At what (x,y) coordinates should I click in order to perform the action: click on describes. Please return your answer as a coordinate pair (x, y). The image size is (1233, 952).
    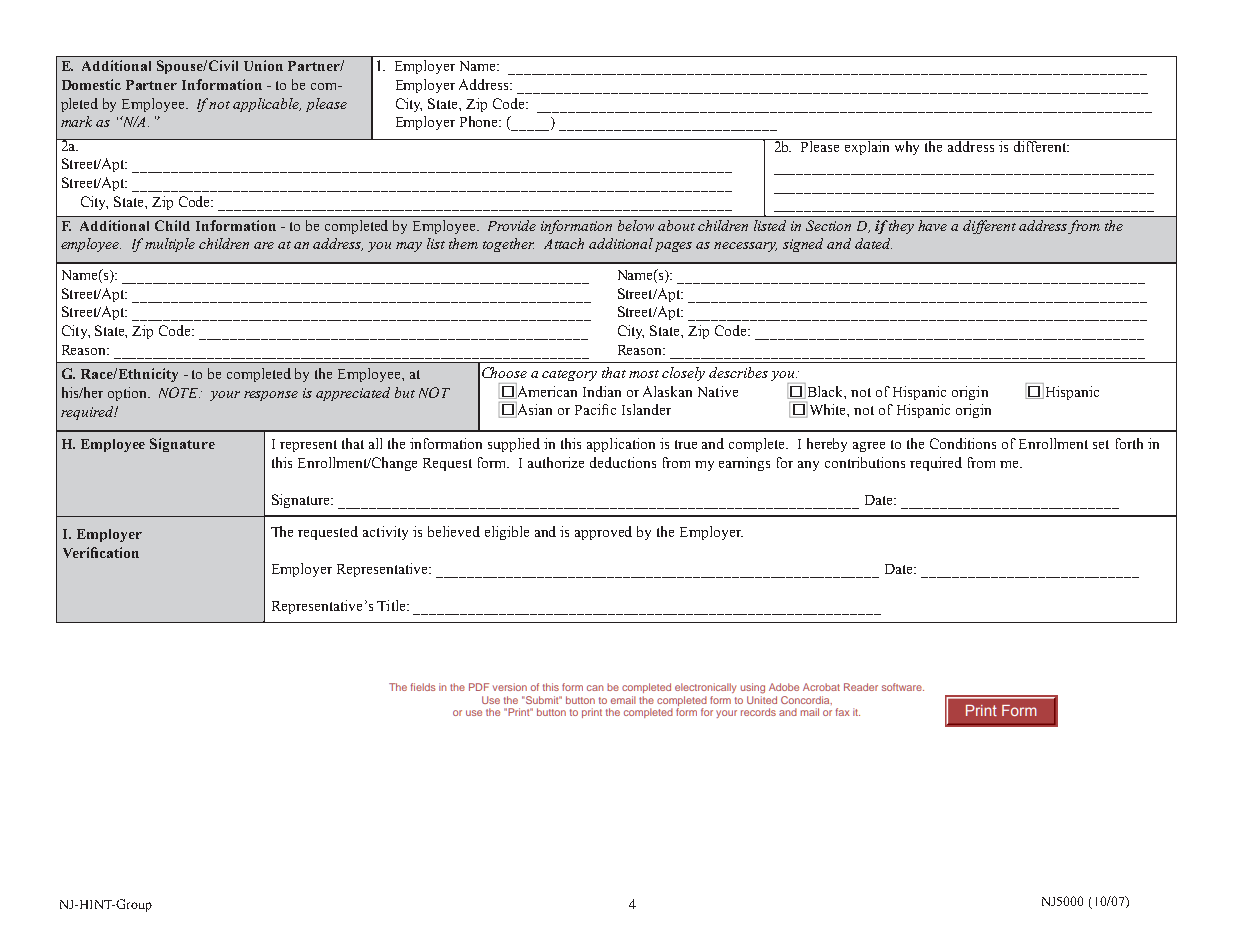
    Looking at the image, I should click on (738, 372).
